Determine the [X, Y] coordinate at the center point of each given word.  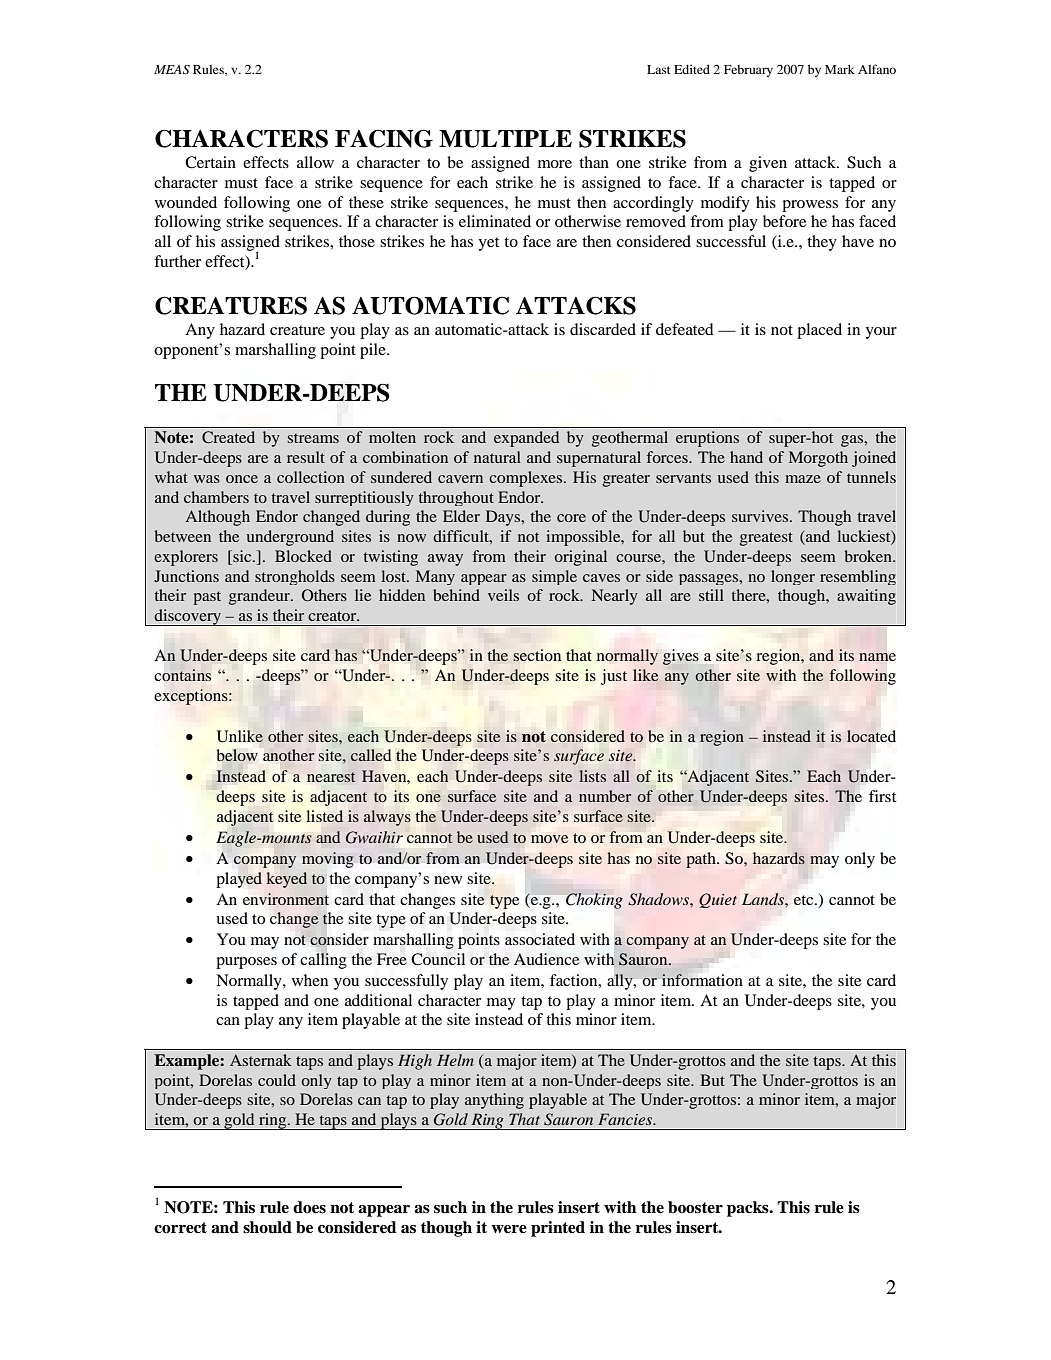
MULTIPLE [505, 139]
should [267, 1227]
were [509, 1229]
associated [540, 939]
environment [286, 899]
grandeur [260, 597]
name [877, 657]
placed [819, 331]
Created [228, 437]
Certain [210, 162]
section [537, 655]
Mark [840, 69]
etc [805, 900]
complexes [527, 479]
